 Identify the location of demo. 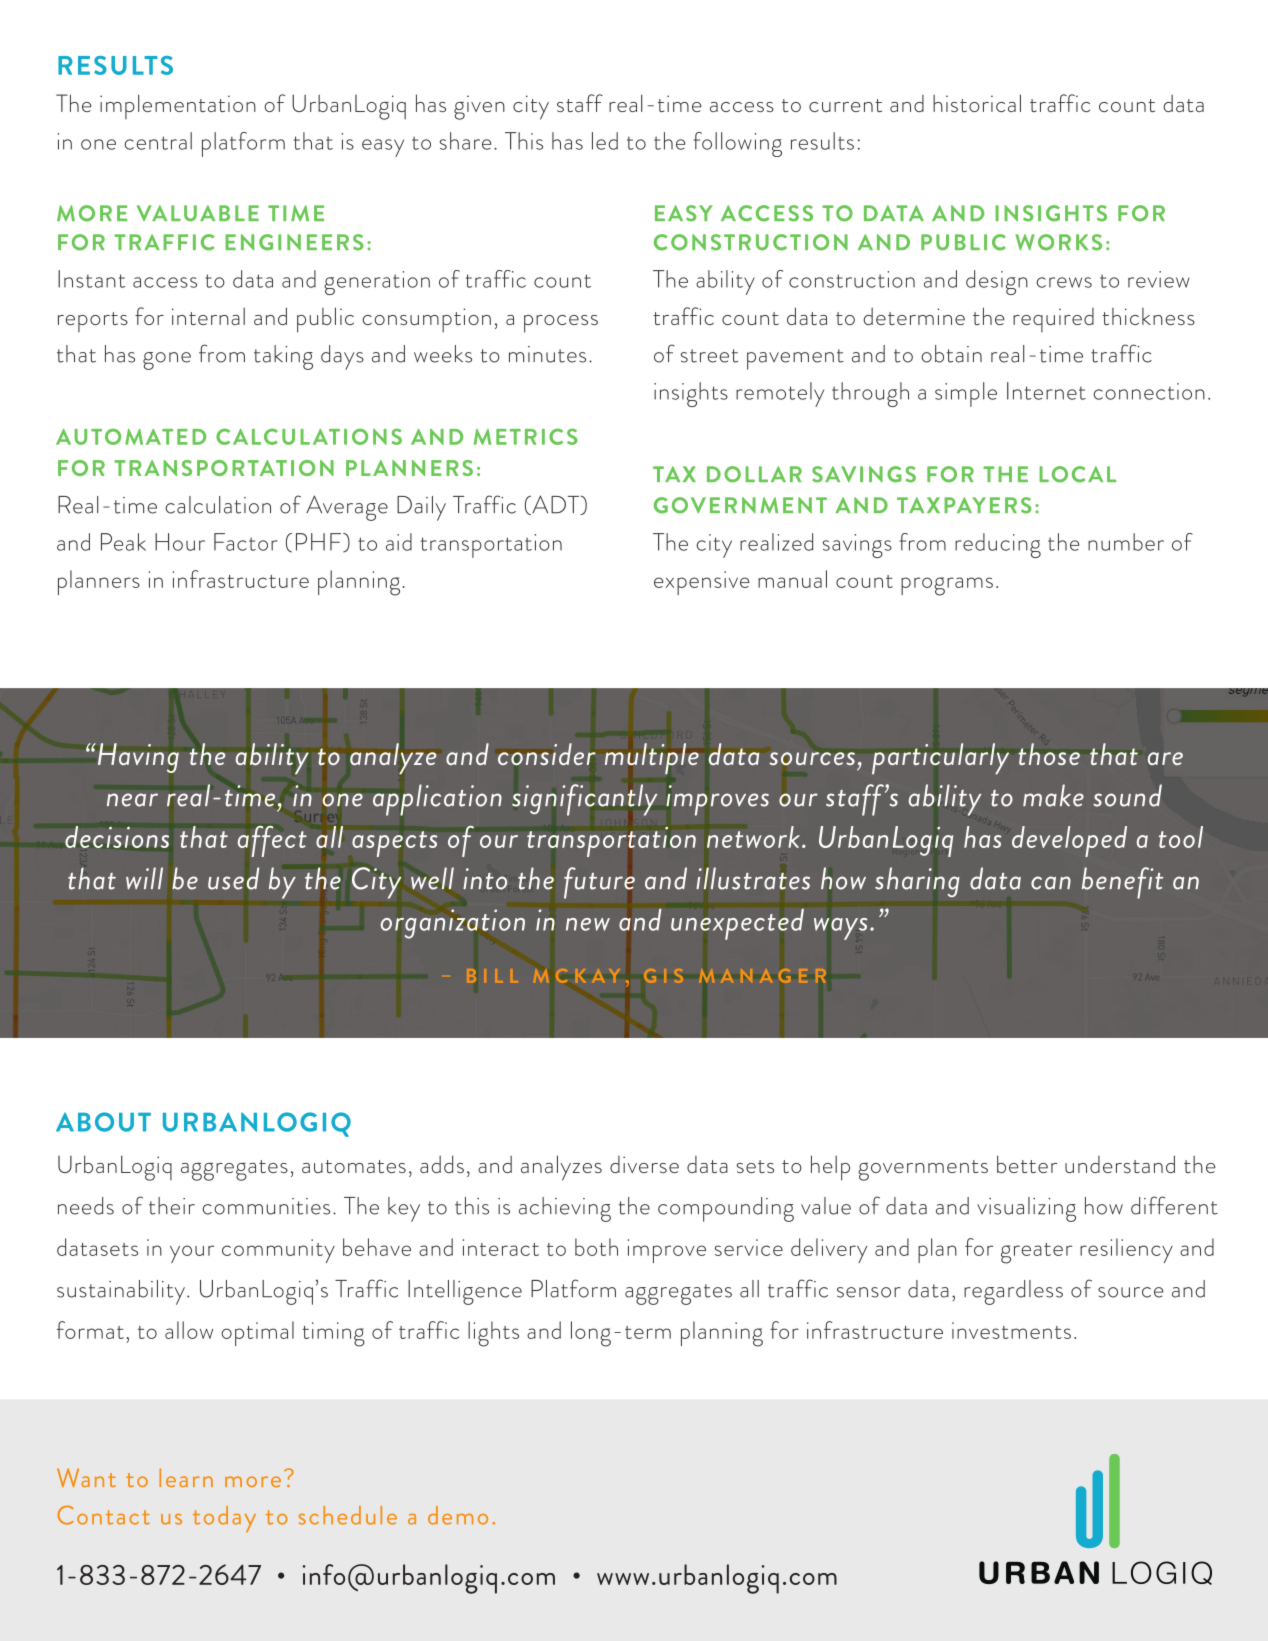
(458, 1515).
